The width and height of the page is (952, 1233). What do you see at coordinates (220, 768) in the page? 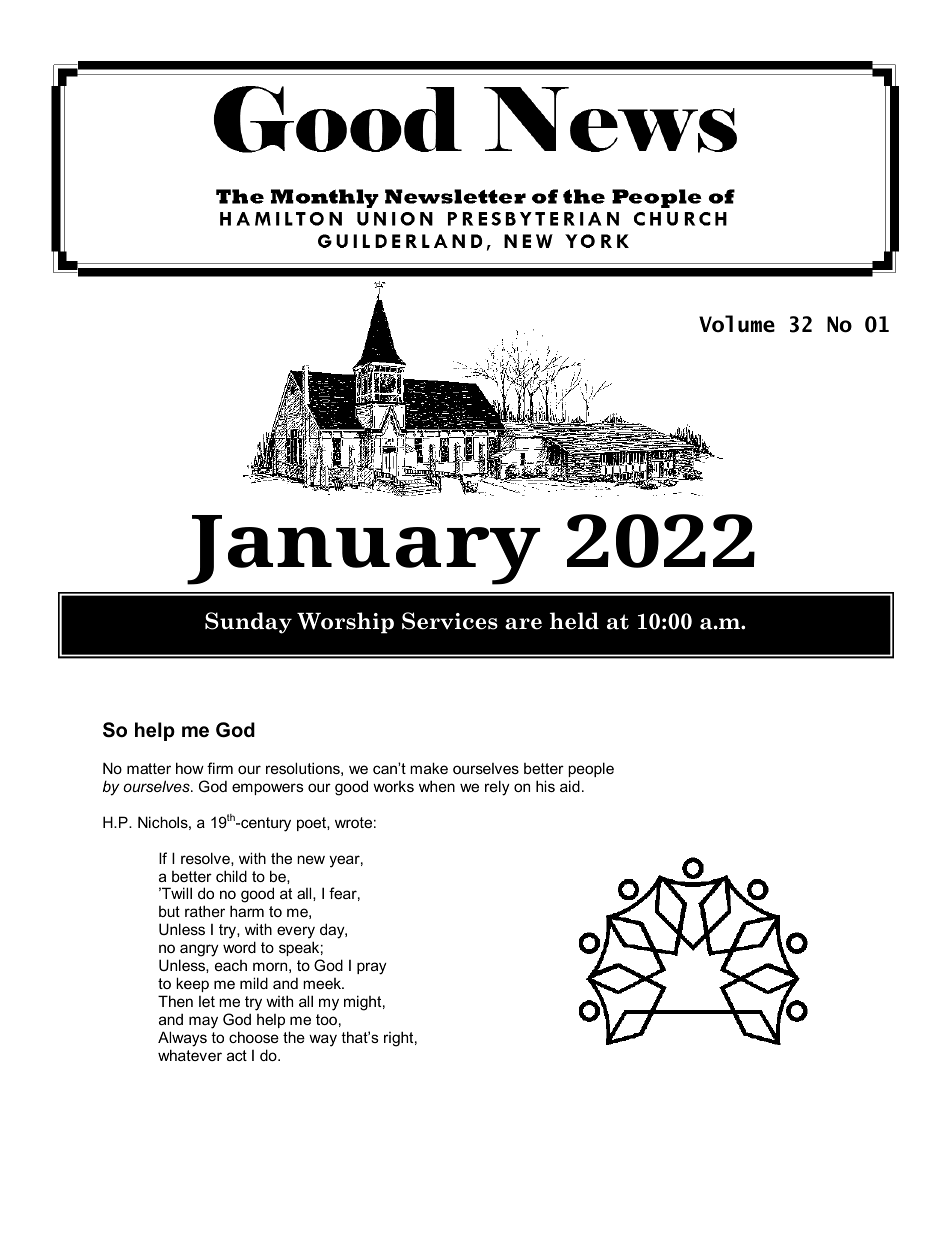
I see `firm` at bounding box center [220, 768].
